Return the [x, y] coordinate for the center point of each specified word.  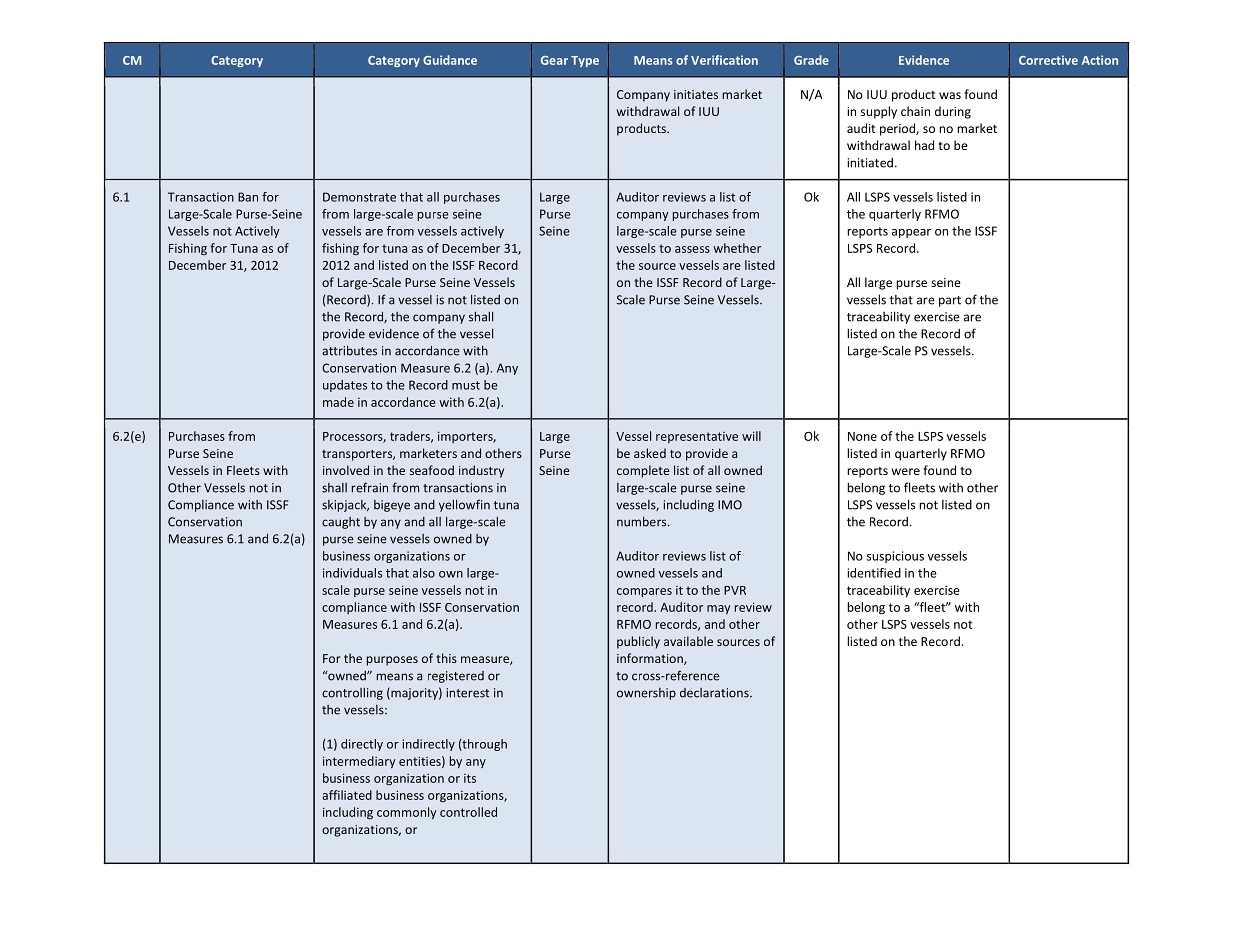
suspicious [895, 557]
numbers [643, 521]
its [470, 778]
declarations [715, 693]
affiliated [347, 795]
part [950, 301]
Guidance [450, 60]
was [950, 95]
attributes [349, 350]
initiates [696, 94]
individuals [352, 573]
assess [692, 249]
